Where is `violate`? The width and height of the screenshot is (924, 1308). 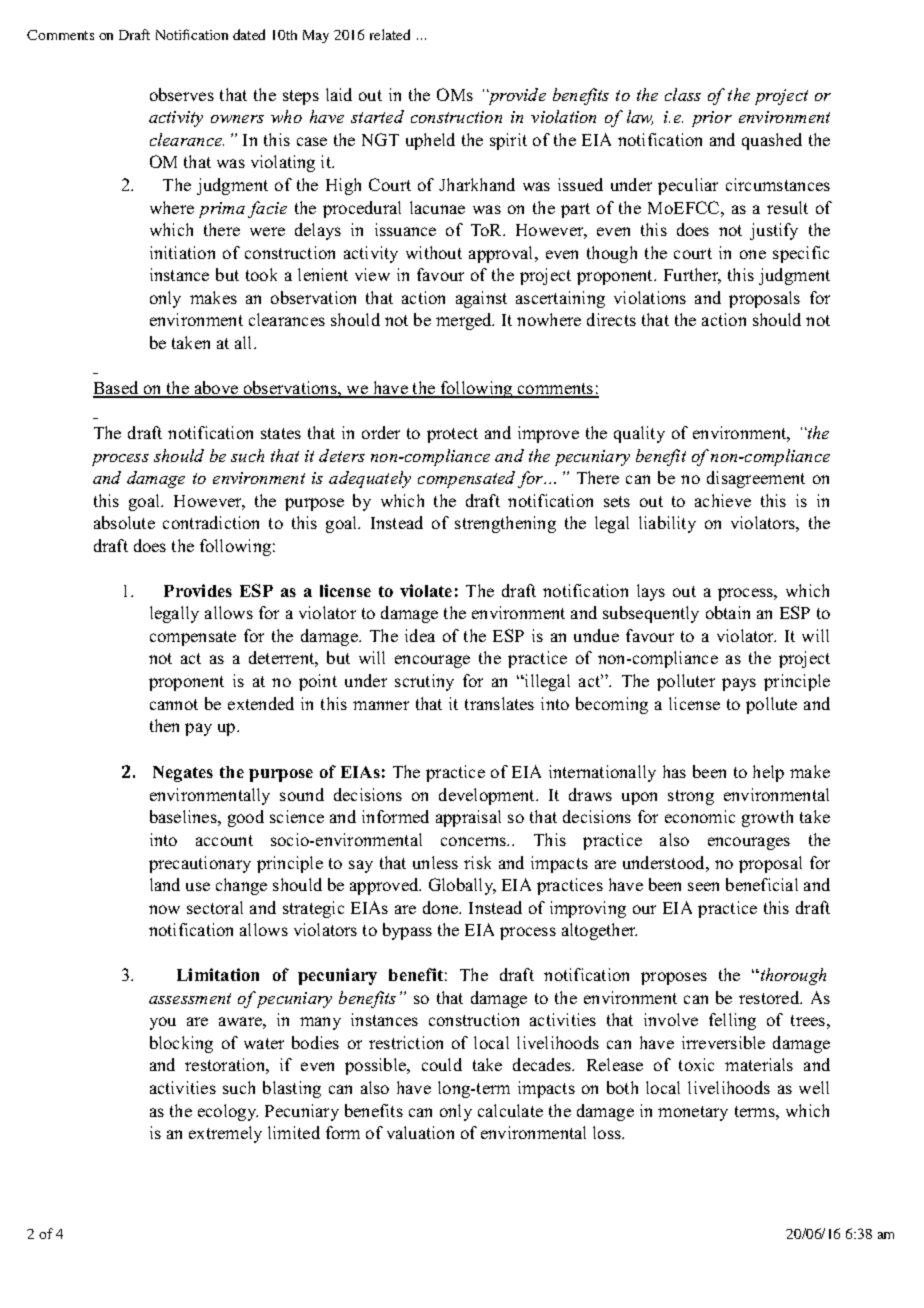
violate is located at coordinates (426, 590).
